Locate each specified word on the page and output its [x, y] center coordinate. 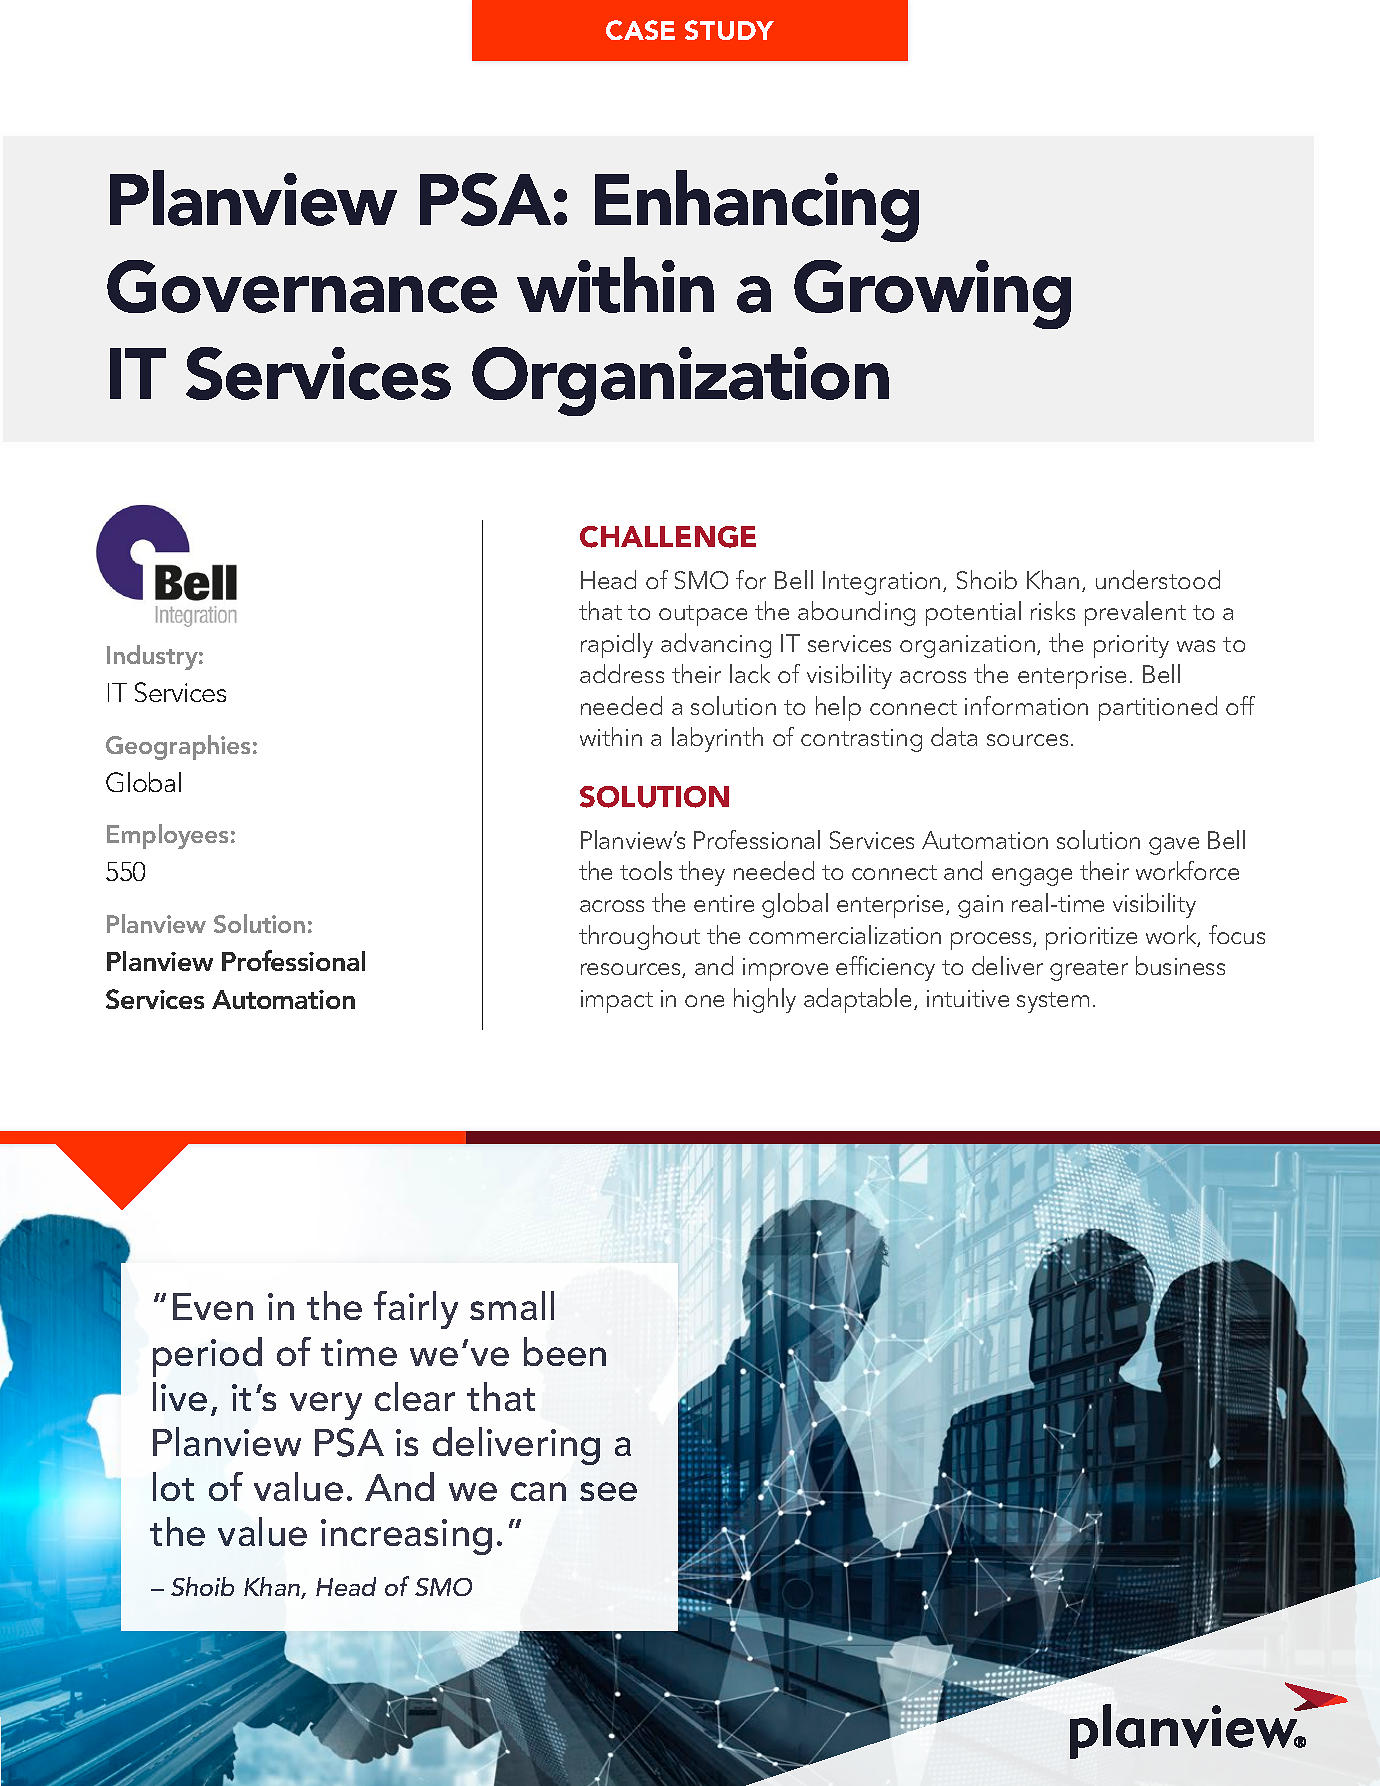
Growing [932, 294]
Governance [302, 286]
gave [1174, 846]
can [538, 1491]
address [622, 673]
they [702, 873]
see [608, 1491]
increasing [406, 1537]
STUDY [729, 30]
